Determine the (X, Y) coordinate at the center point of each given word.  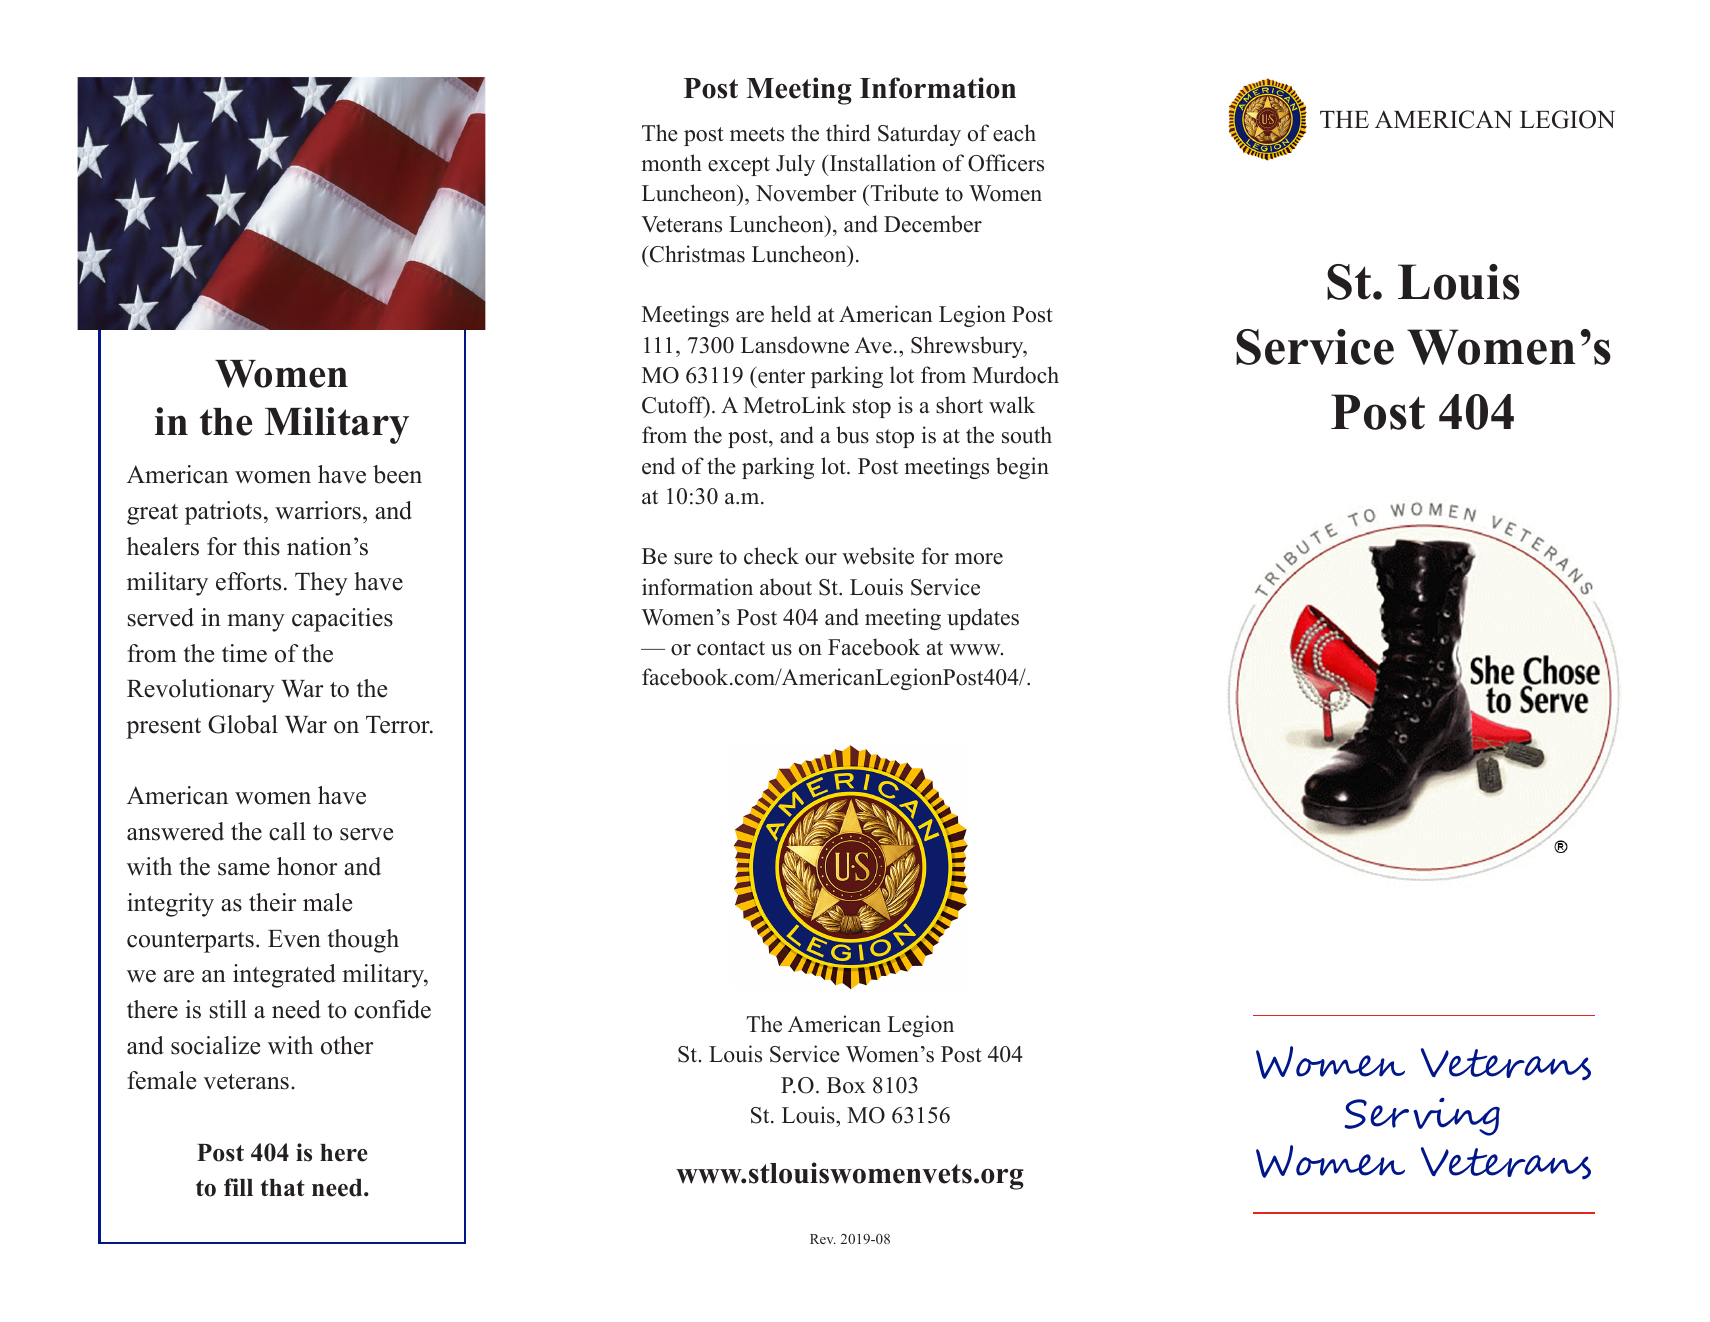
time (244, 653)
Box (846, 1085)
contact (731, 648)
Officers (1006, 163)
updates (983, 619)
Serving (1422, 1116)
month (671, 163)
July (795, 165)
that (283, 1187)
